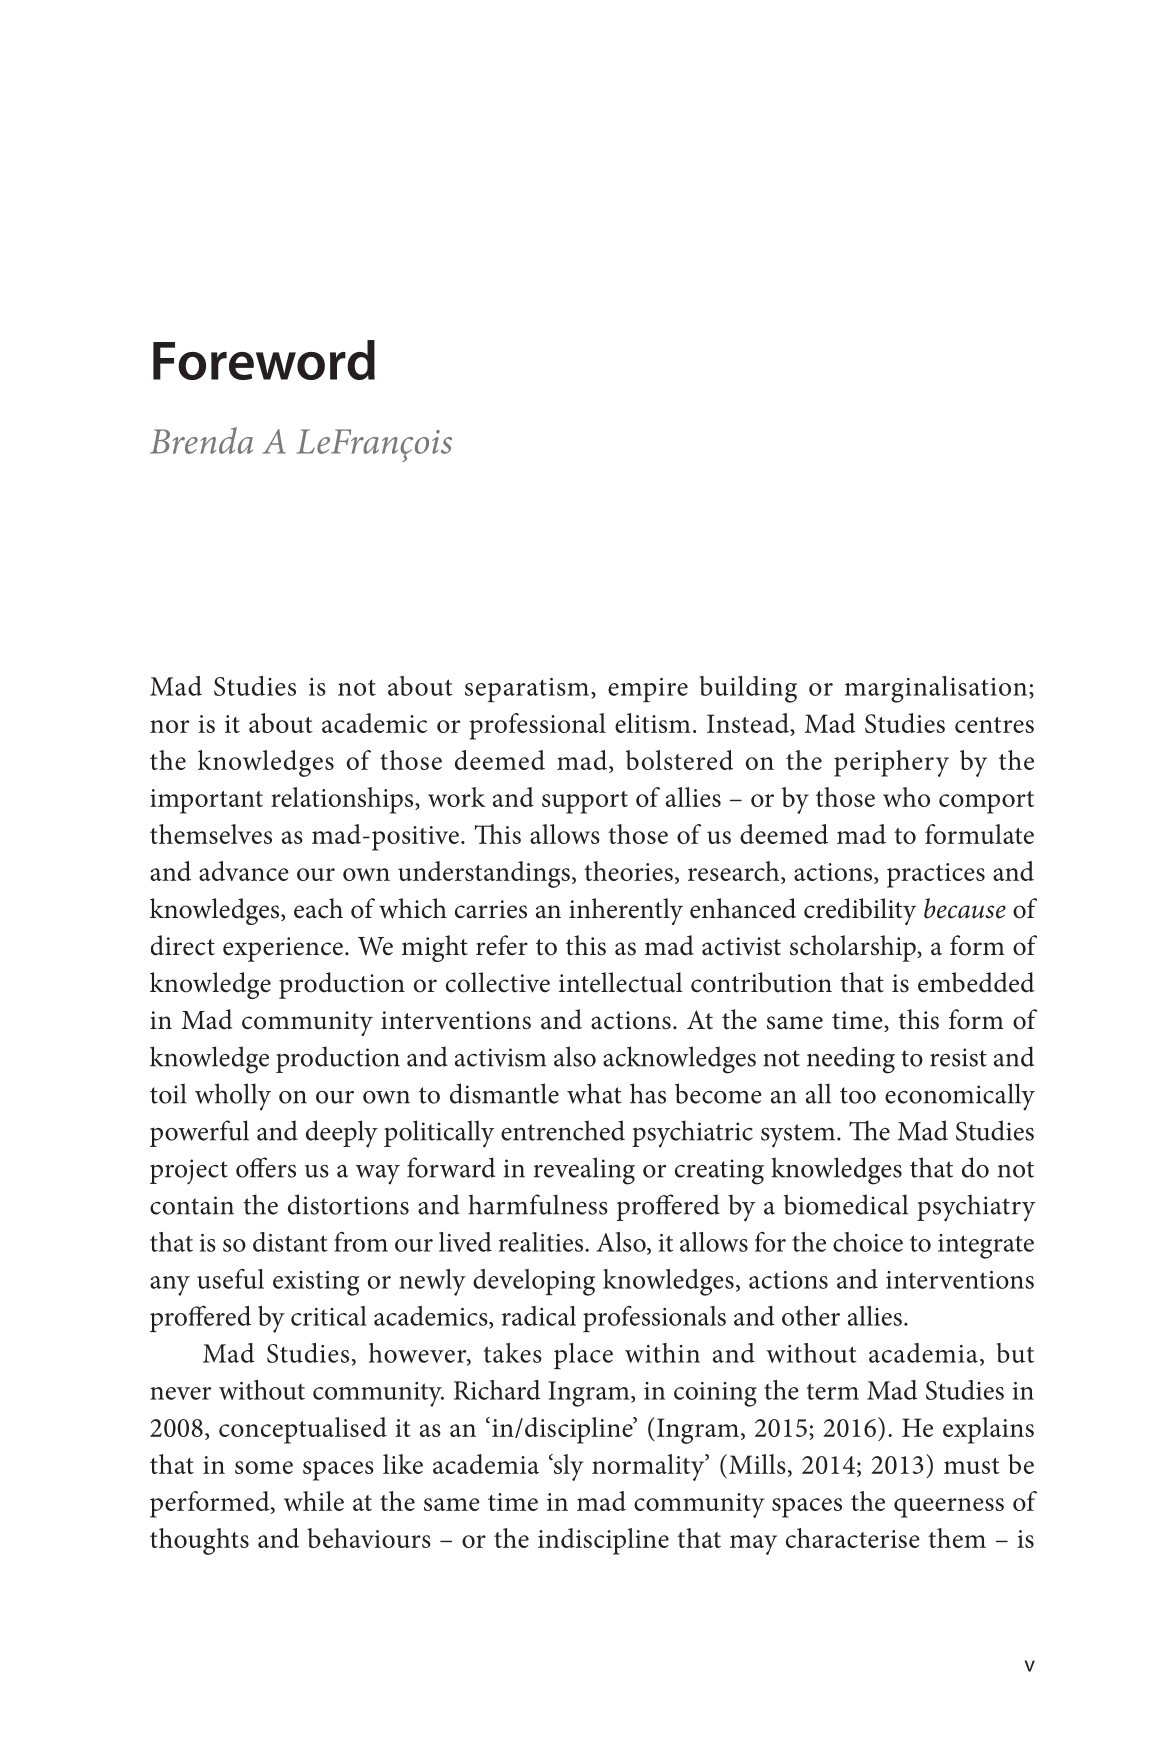 The width and height of the image is (1170, 1756). I want to click on separatism, so click(527, 690).
